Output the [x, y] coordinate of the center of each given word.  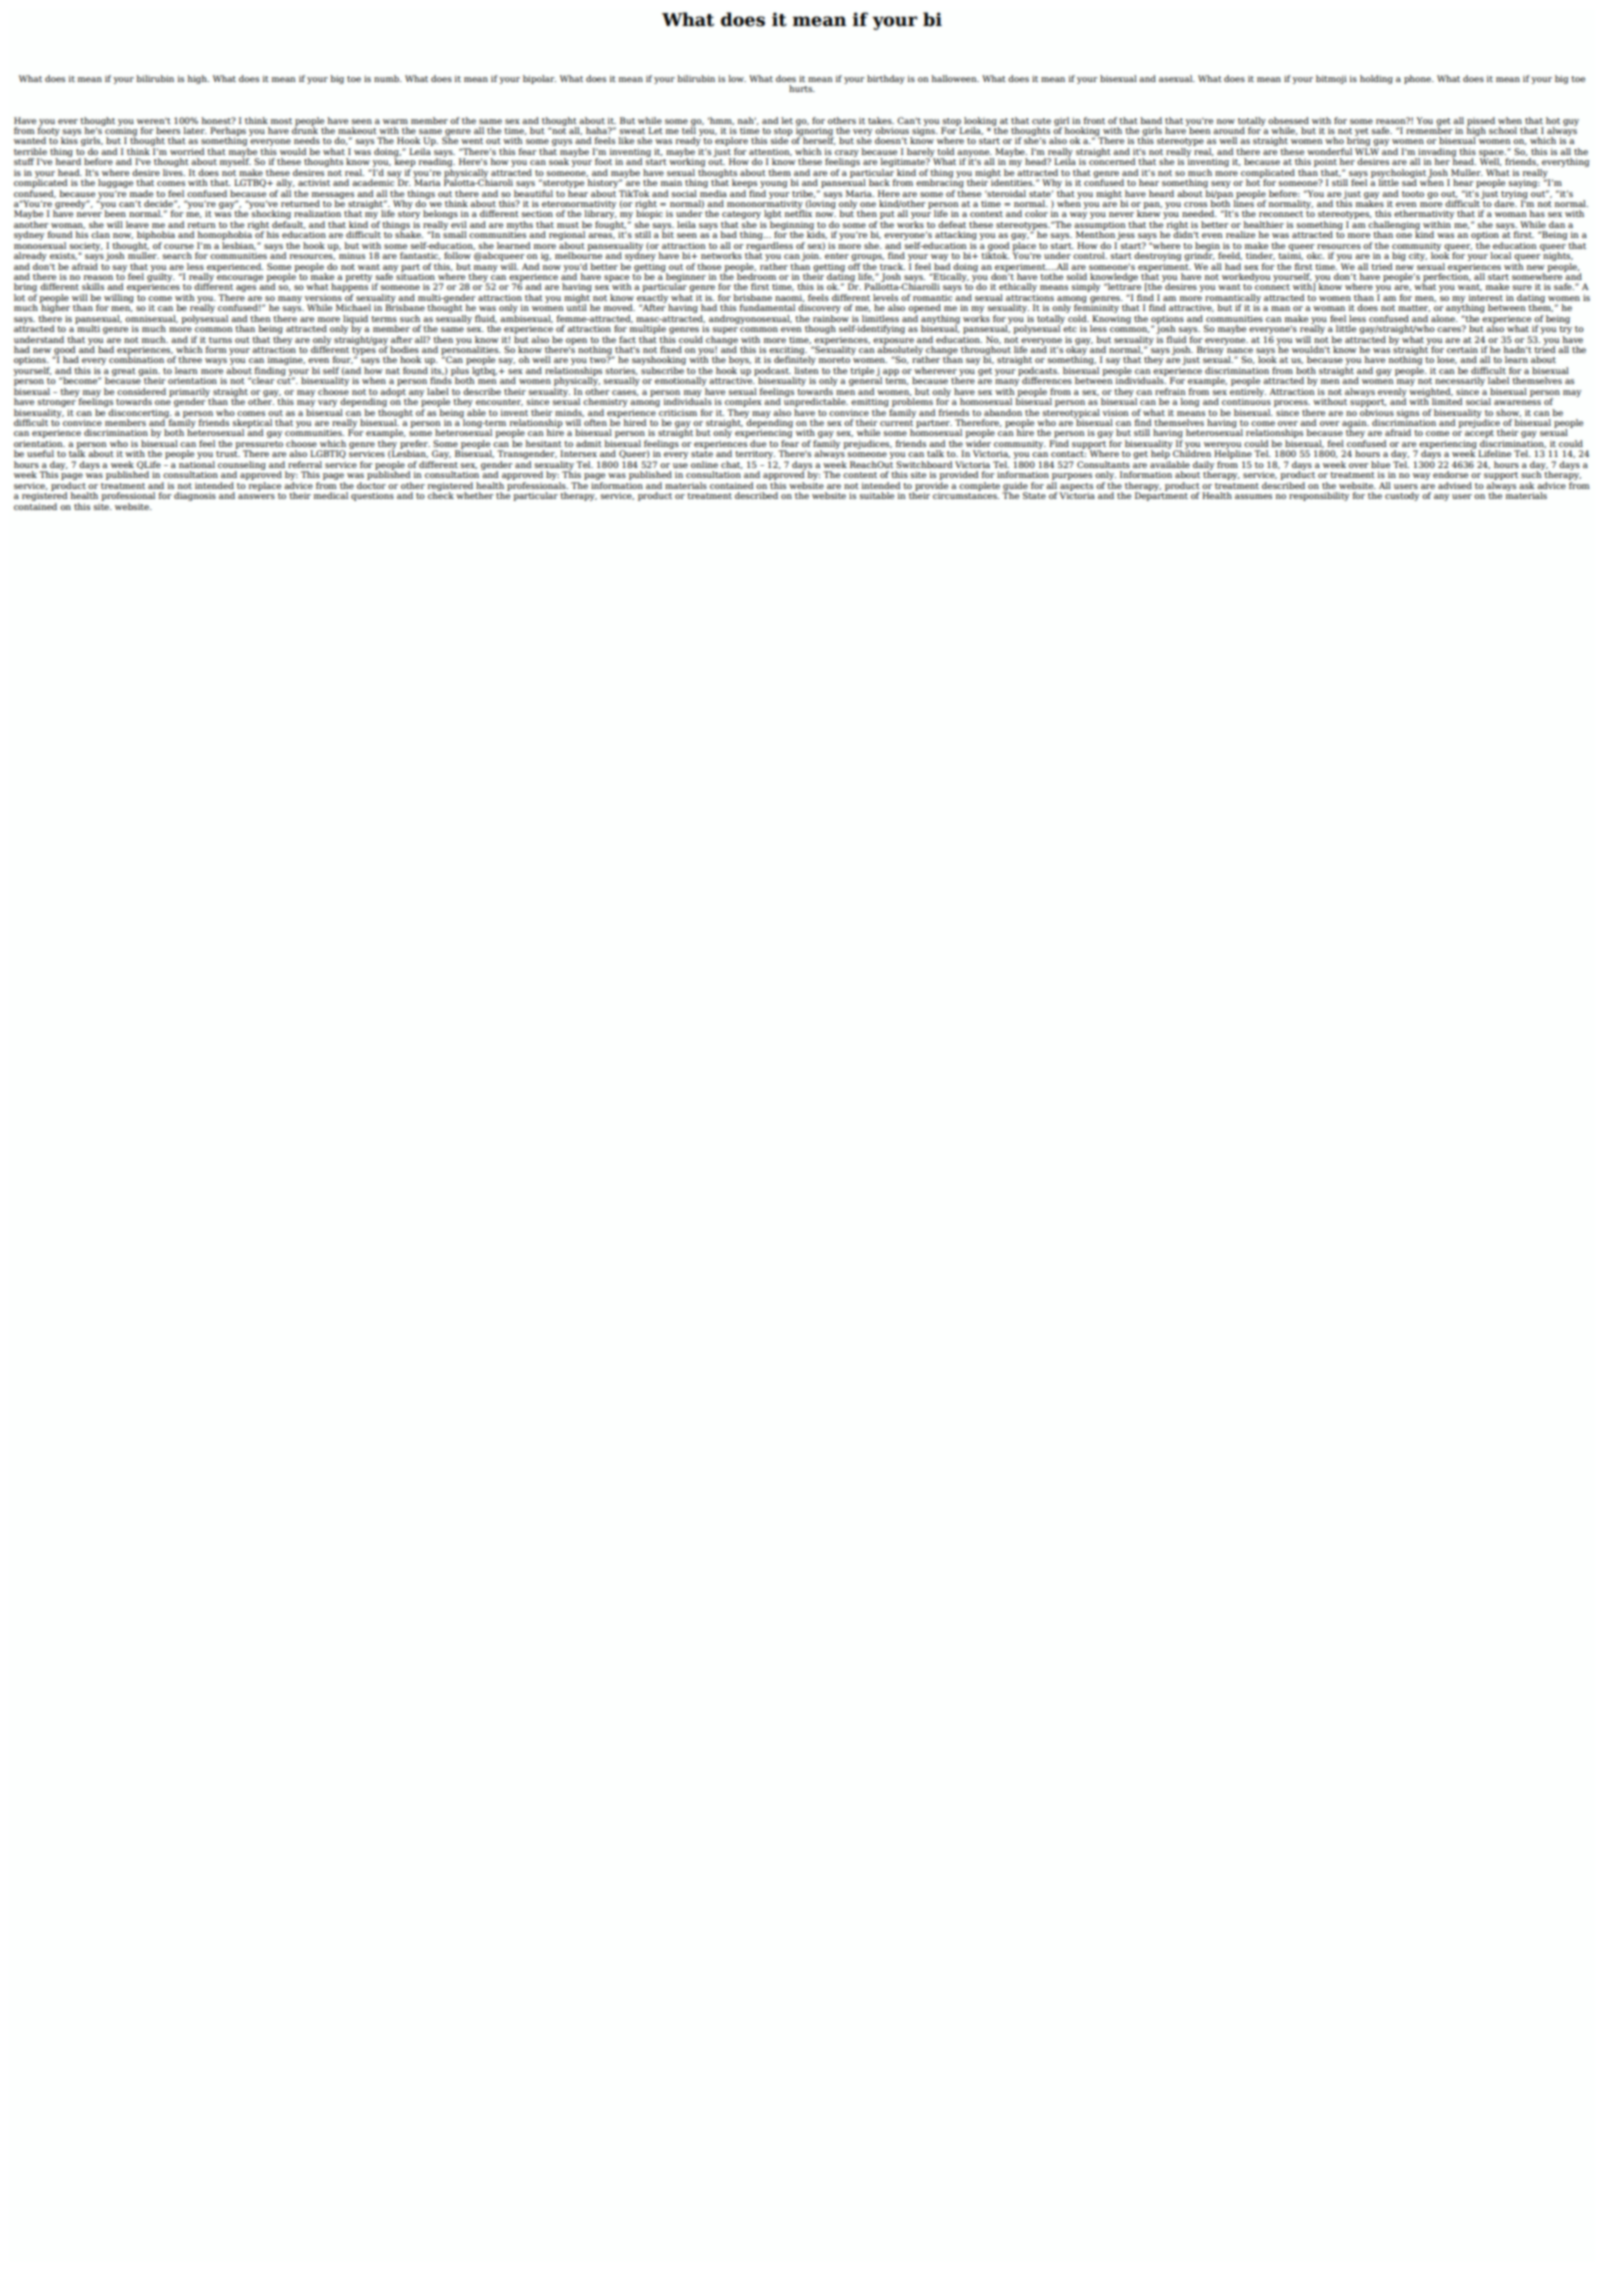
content [860, 475]
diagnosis [195, 496]
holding [1376, 79]
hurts [802, 88]
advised [1455, 485]
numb [387, 78]
